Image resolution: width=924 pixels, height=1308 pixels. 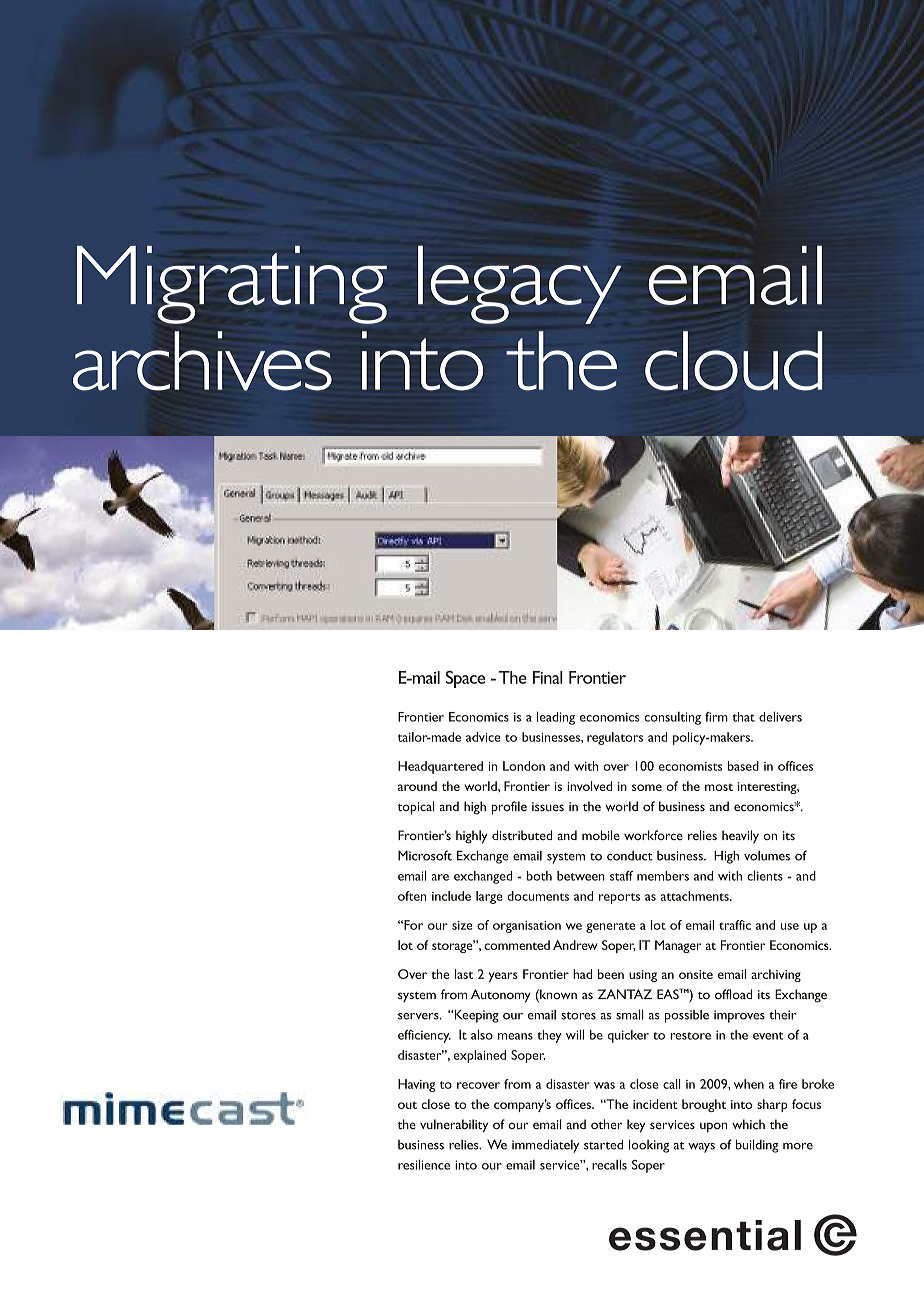 I want to click on that, so click(x=744, y=717).
